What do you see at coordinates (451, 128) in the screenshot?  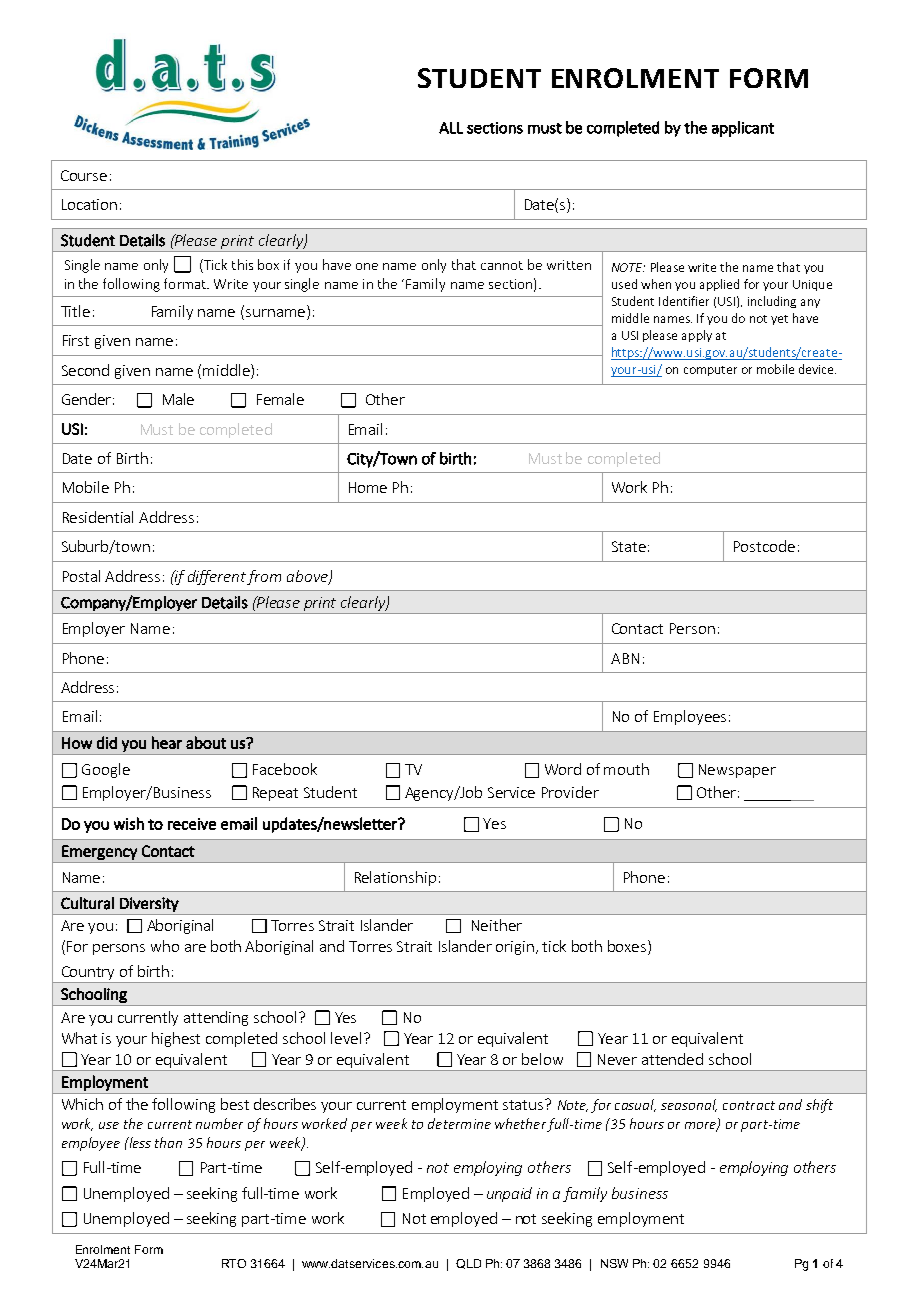 I see `ALL` at bounding box center [451, 128].
